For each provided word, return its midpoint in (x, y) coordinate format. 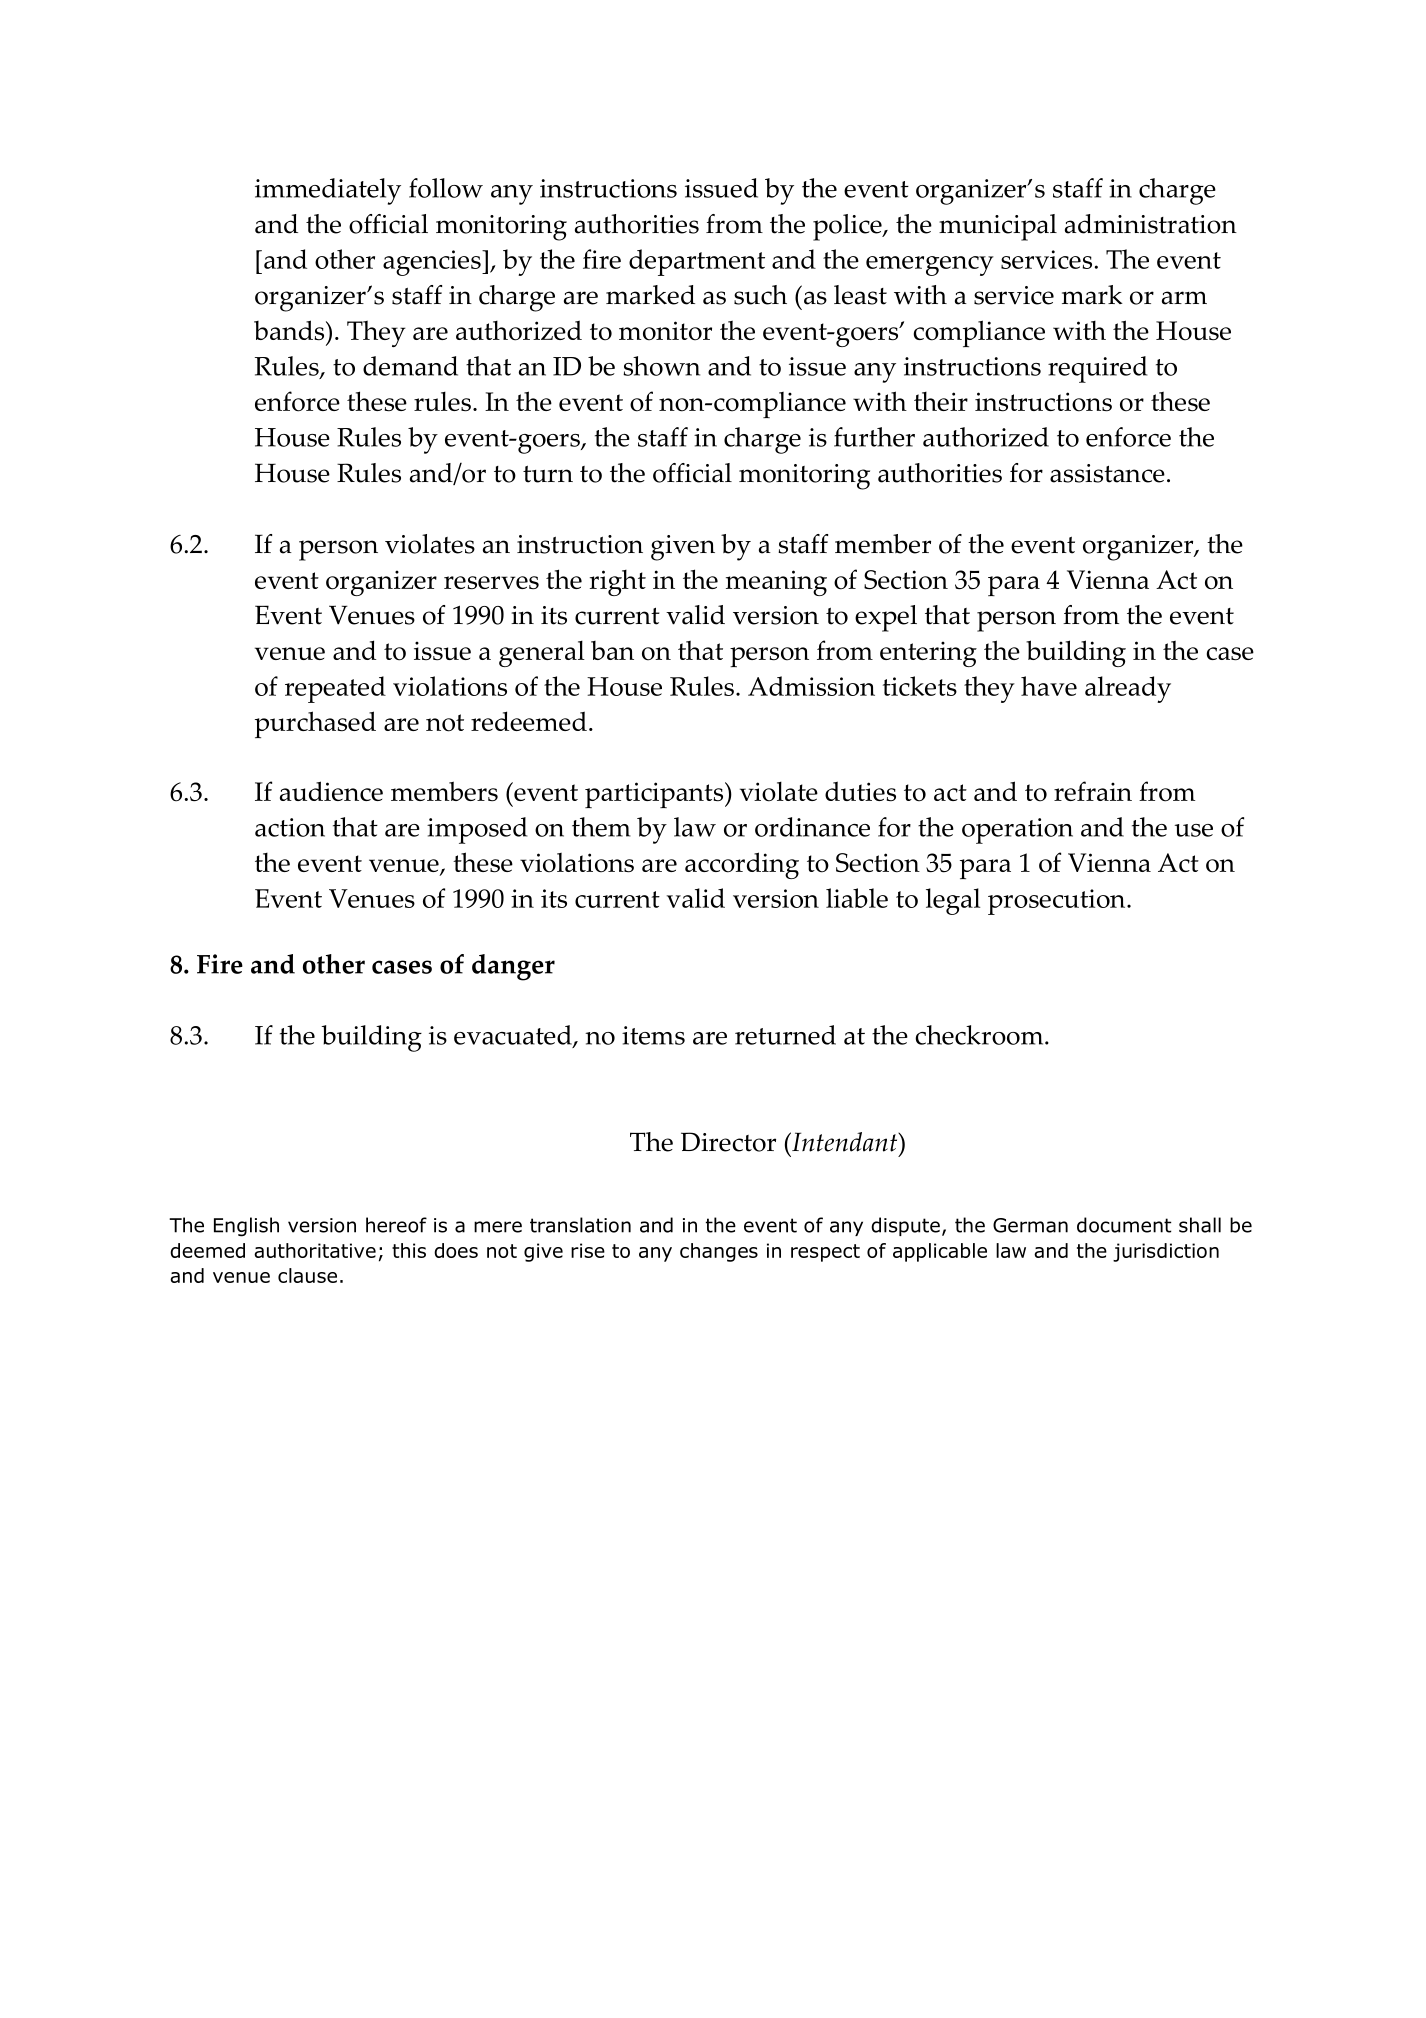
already (1128, 689)
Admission (811, 686)
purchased (315, 724)
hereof (396, 1225)
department (697, 262)
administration (1151, 224)
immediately (328, 191)
